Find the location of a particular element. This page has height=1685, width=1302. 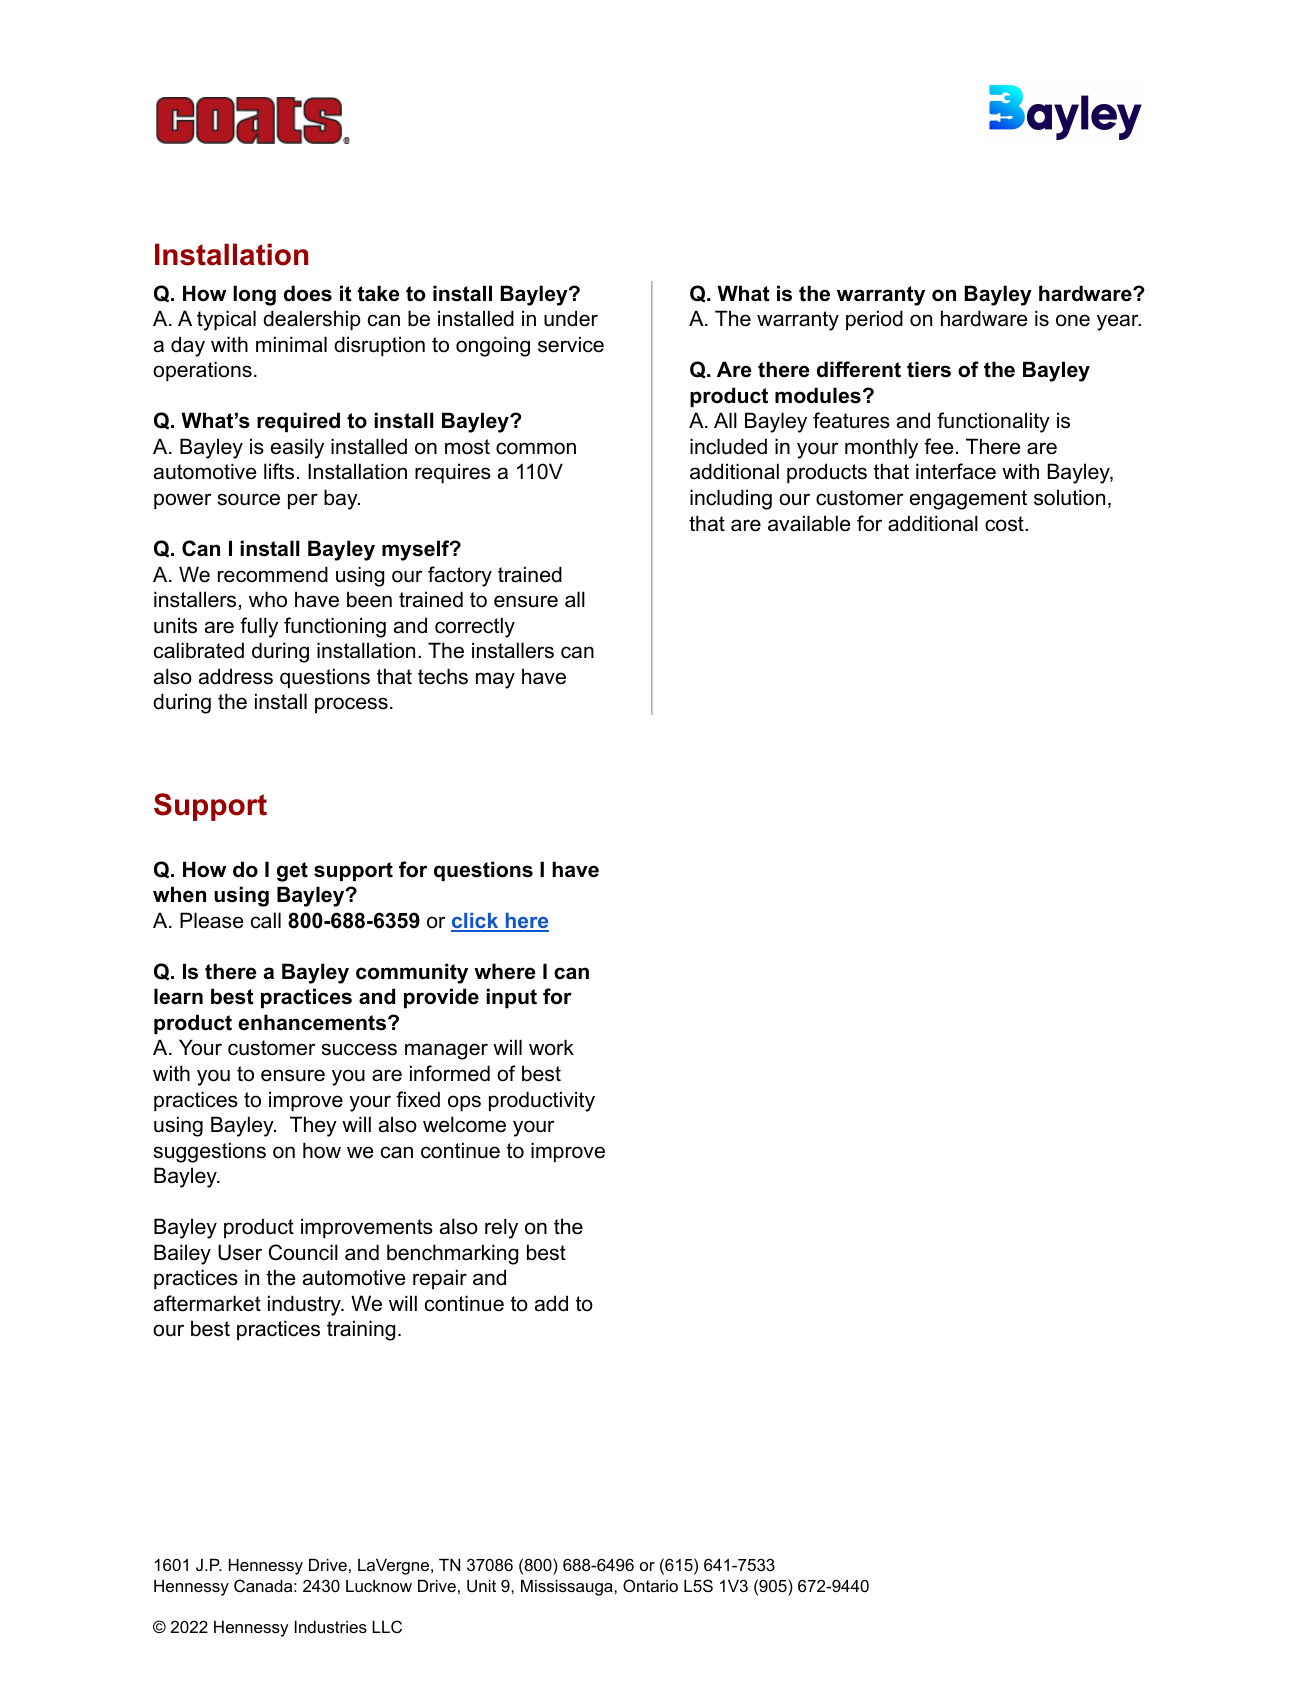

work is located at coordinates (551, 1047).
